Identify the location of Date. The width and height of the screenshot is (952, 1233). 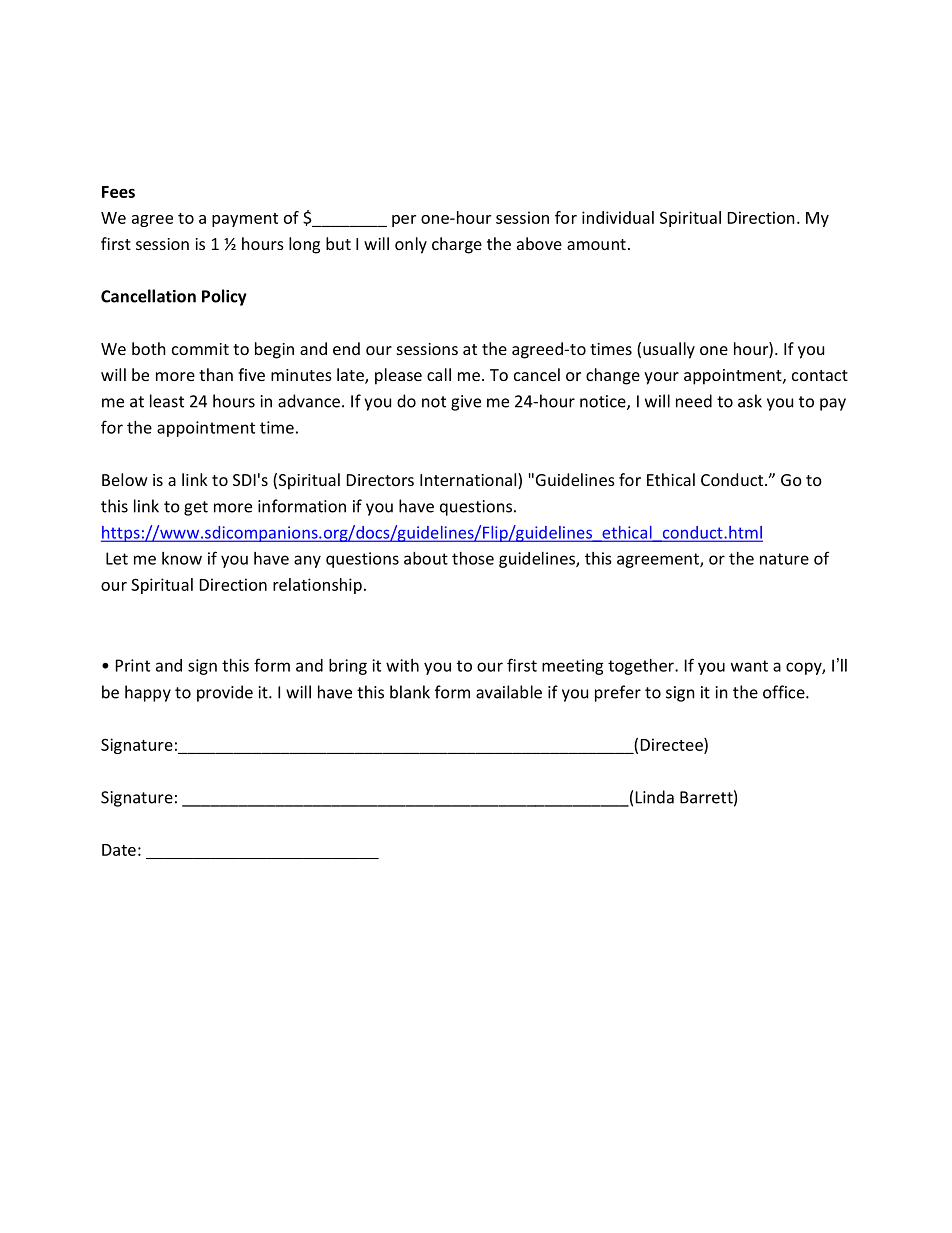
(119, 850).
